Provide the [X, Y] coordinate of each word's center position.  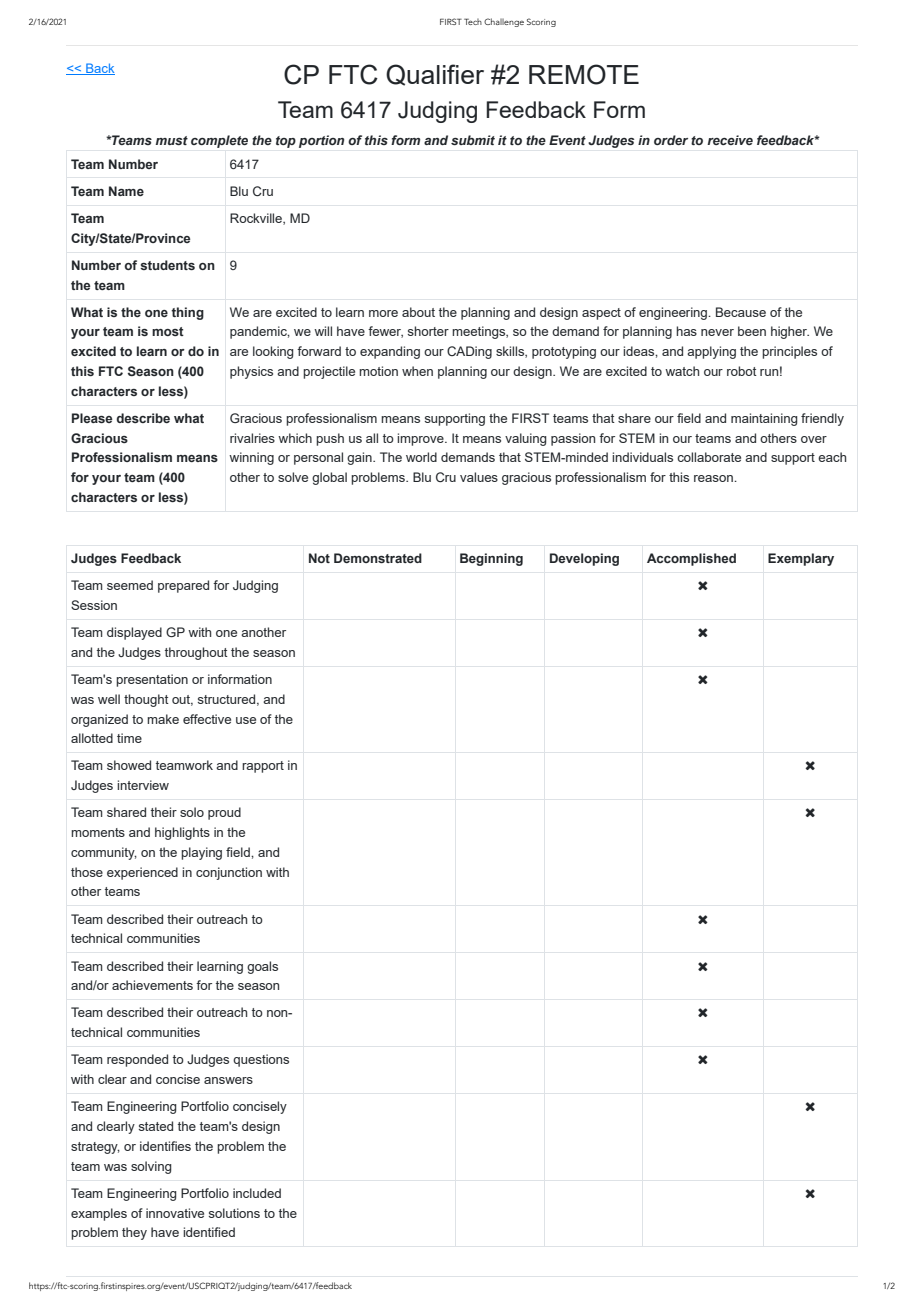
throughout [196, 653]
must [172, 140]
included [257, 1193]
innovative [175, 1213]
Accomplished [691, 559]
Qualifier [435, 75]
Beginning [491, 559]
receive [730, 140]
